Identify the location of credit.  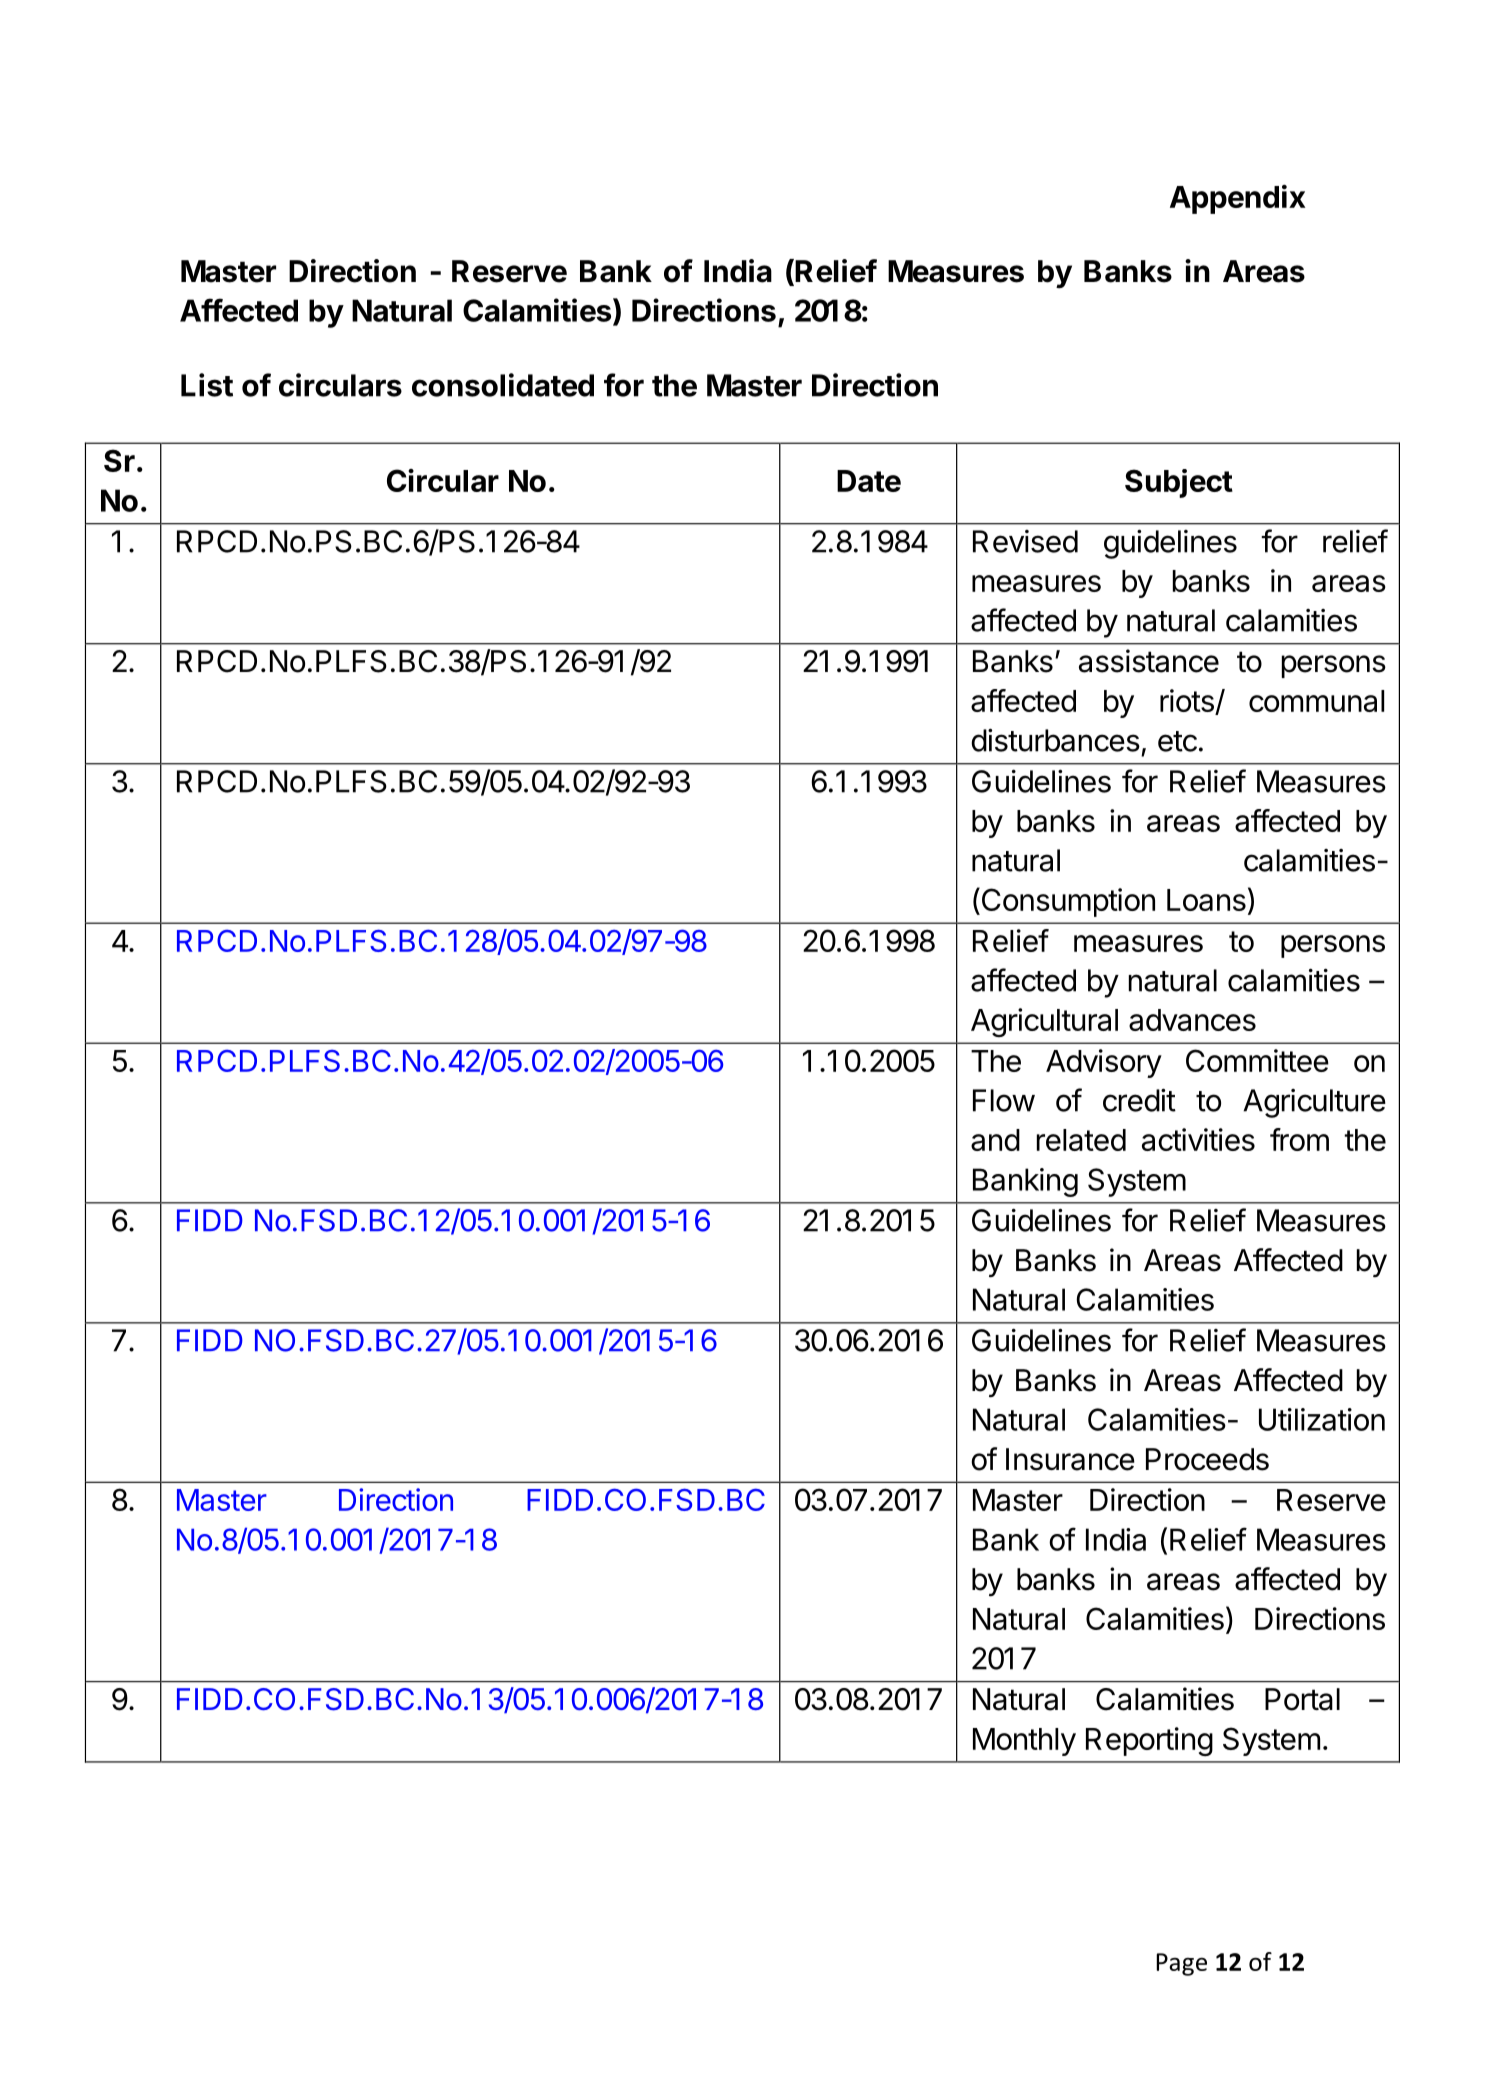
(1139, 1100).
